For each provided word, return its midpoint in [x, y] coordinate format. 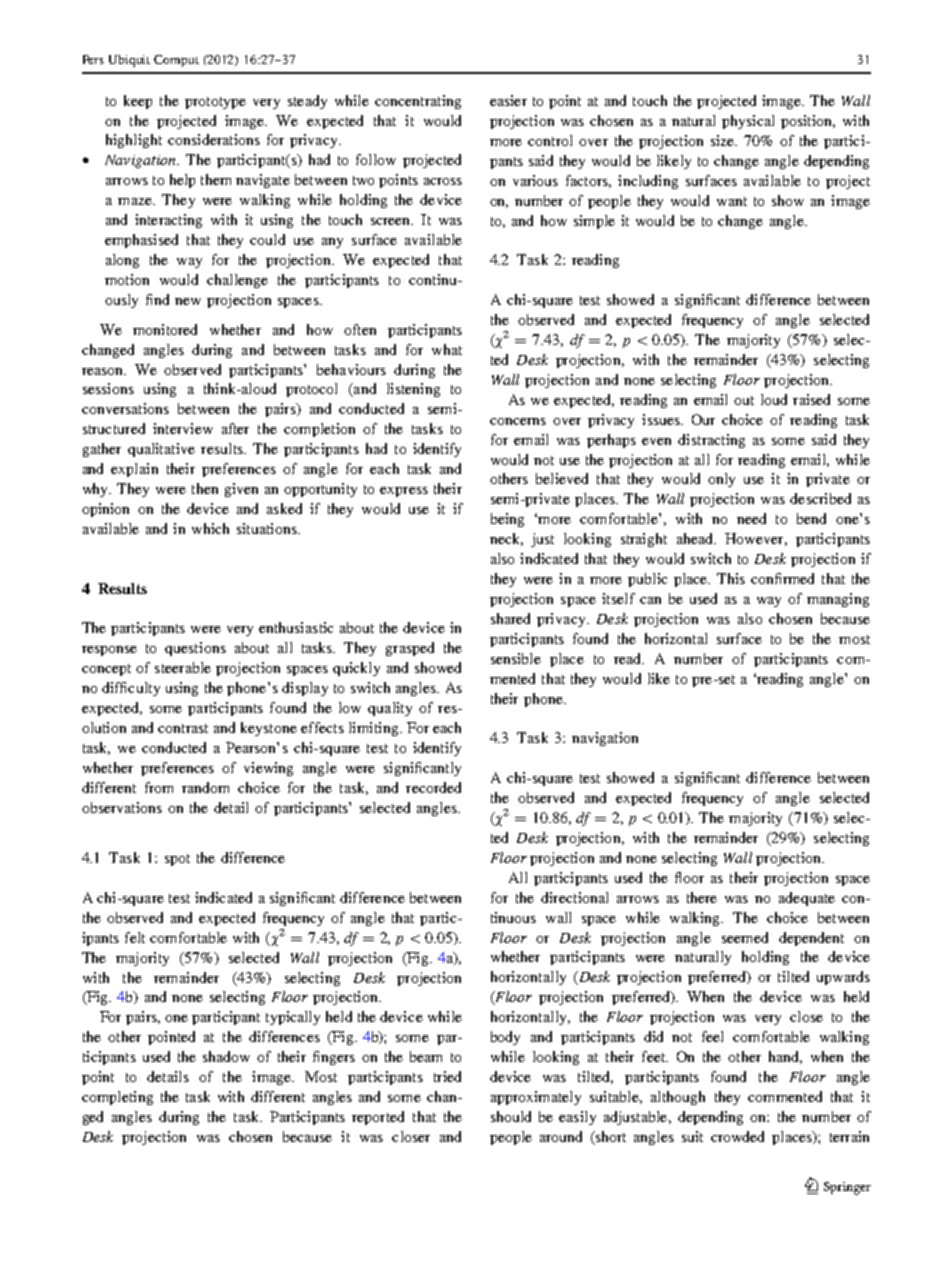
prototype [215, 103]
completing [117, 1098]
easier [508, 100]
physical [748, 122]
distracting [711, 441]
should [511, 1116]
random [205, 787]
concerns [518, 421]
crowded [737, 1136]
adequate [807, 899]
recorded [433, 787]
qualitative [161, 450]
